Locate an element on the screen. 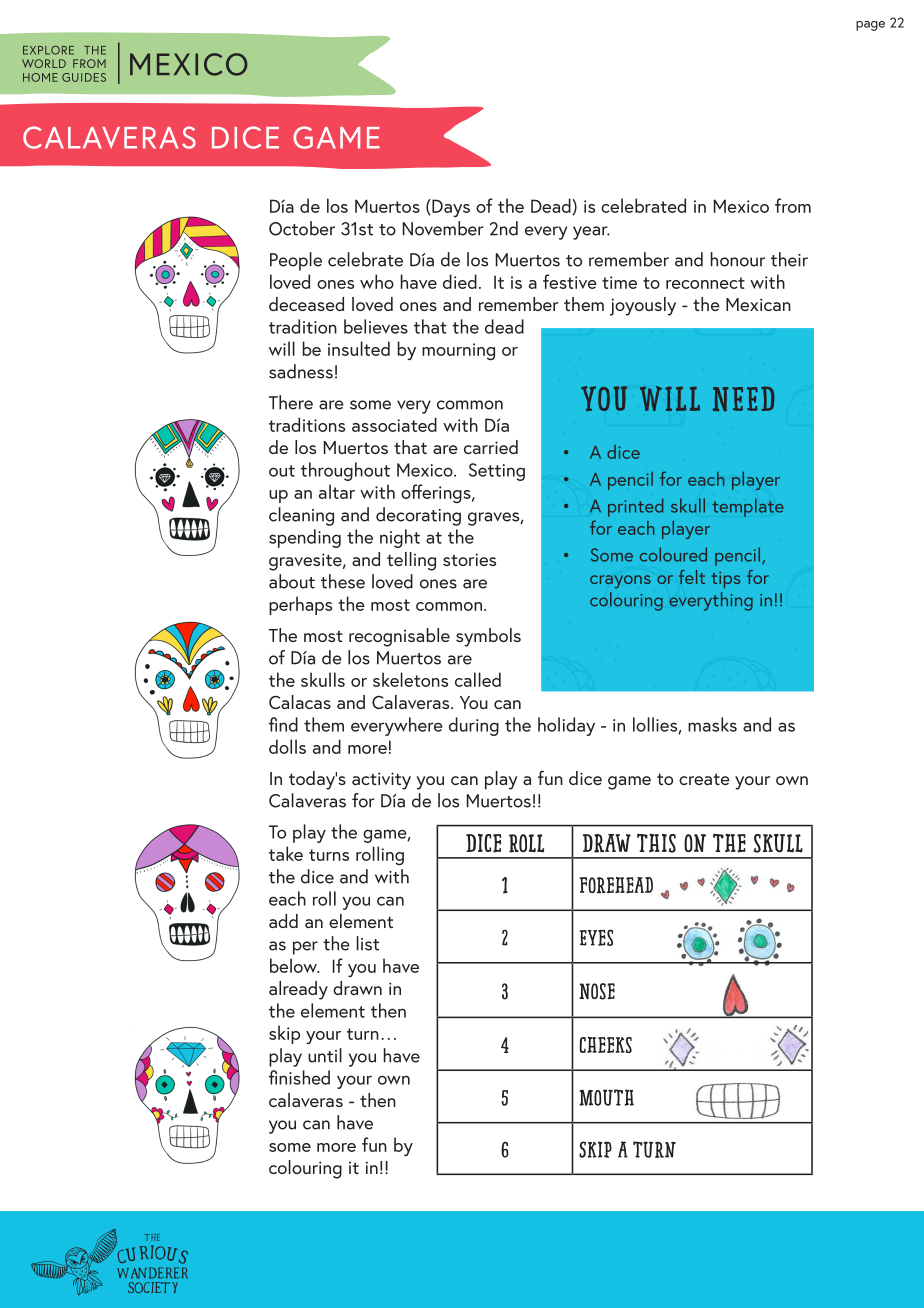 Image resolution: width=924 pixels, height=1308 pixels. about is located at coordinates (292, 581).
